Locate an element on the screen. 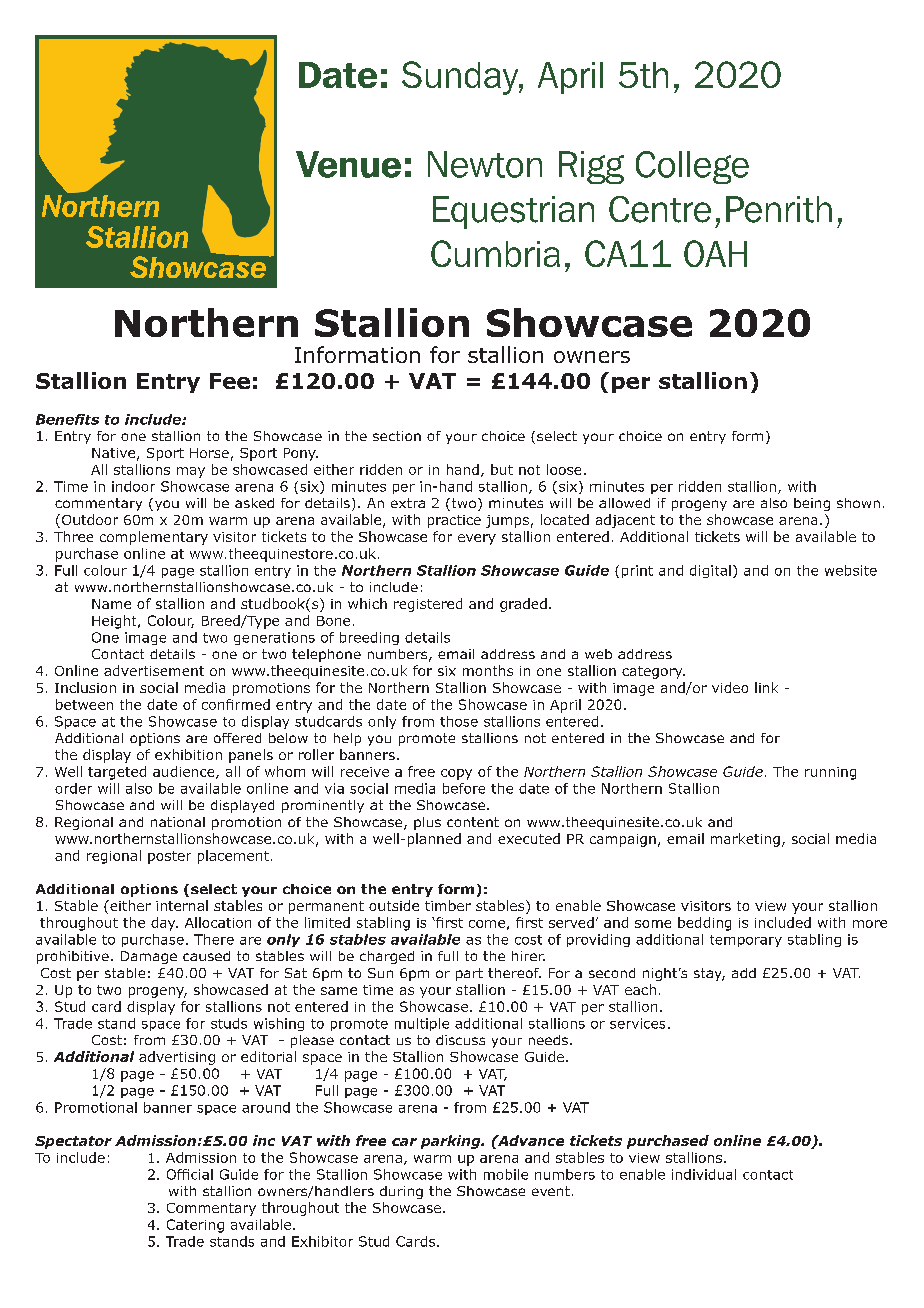 Image resolution: width=924 pixels, height=1308 pixels. being is located at coordinates (812, 504).
